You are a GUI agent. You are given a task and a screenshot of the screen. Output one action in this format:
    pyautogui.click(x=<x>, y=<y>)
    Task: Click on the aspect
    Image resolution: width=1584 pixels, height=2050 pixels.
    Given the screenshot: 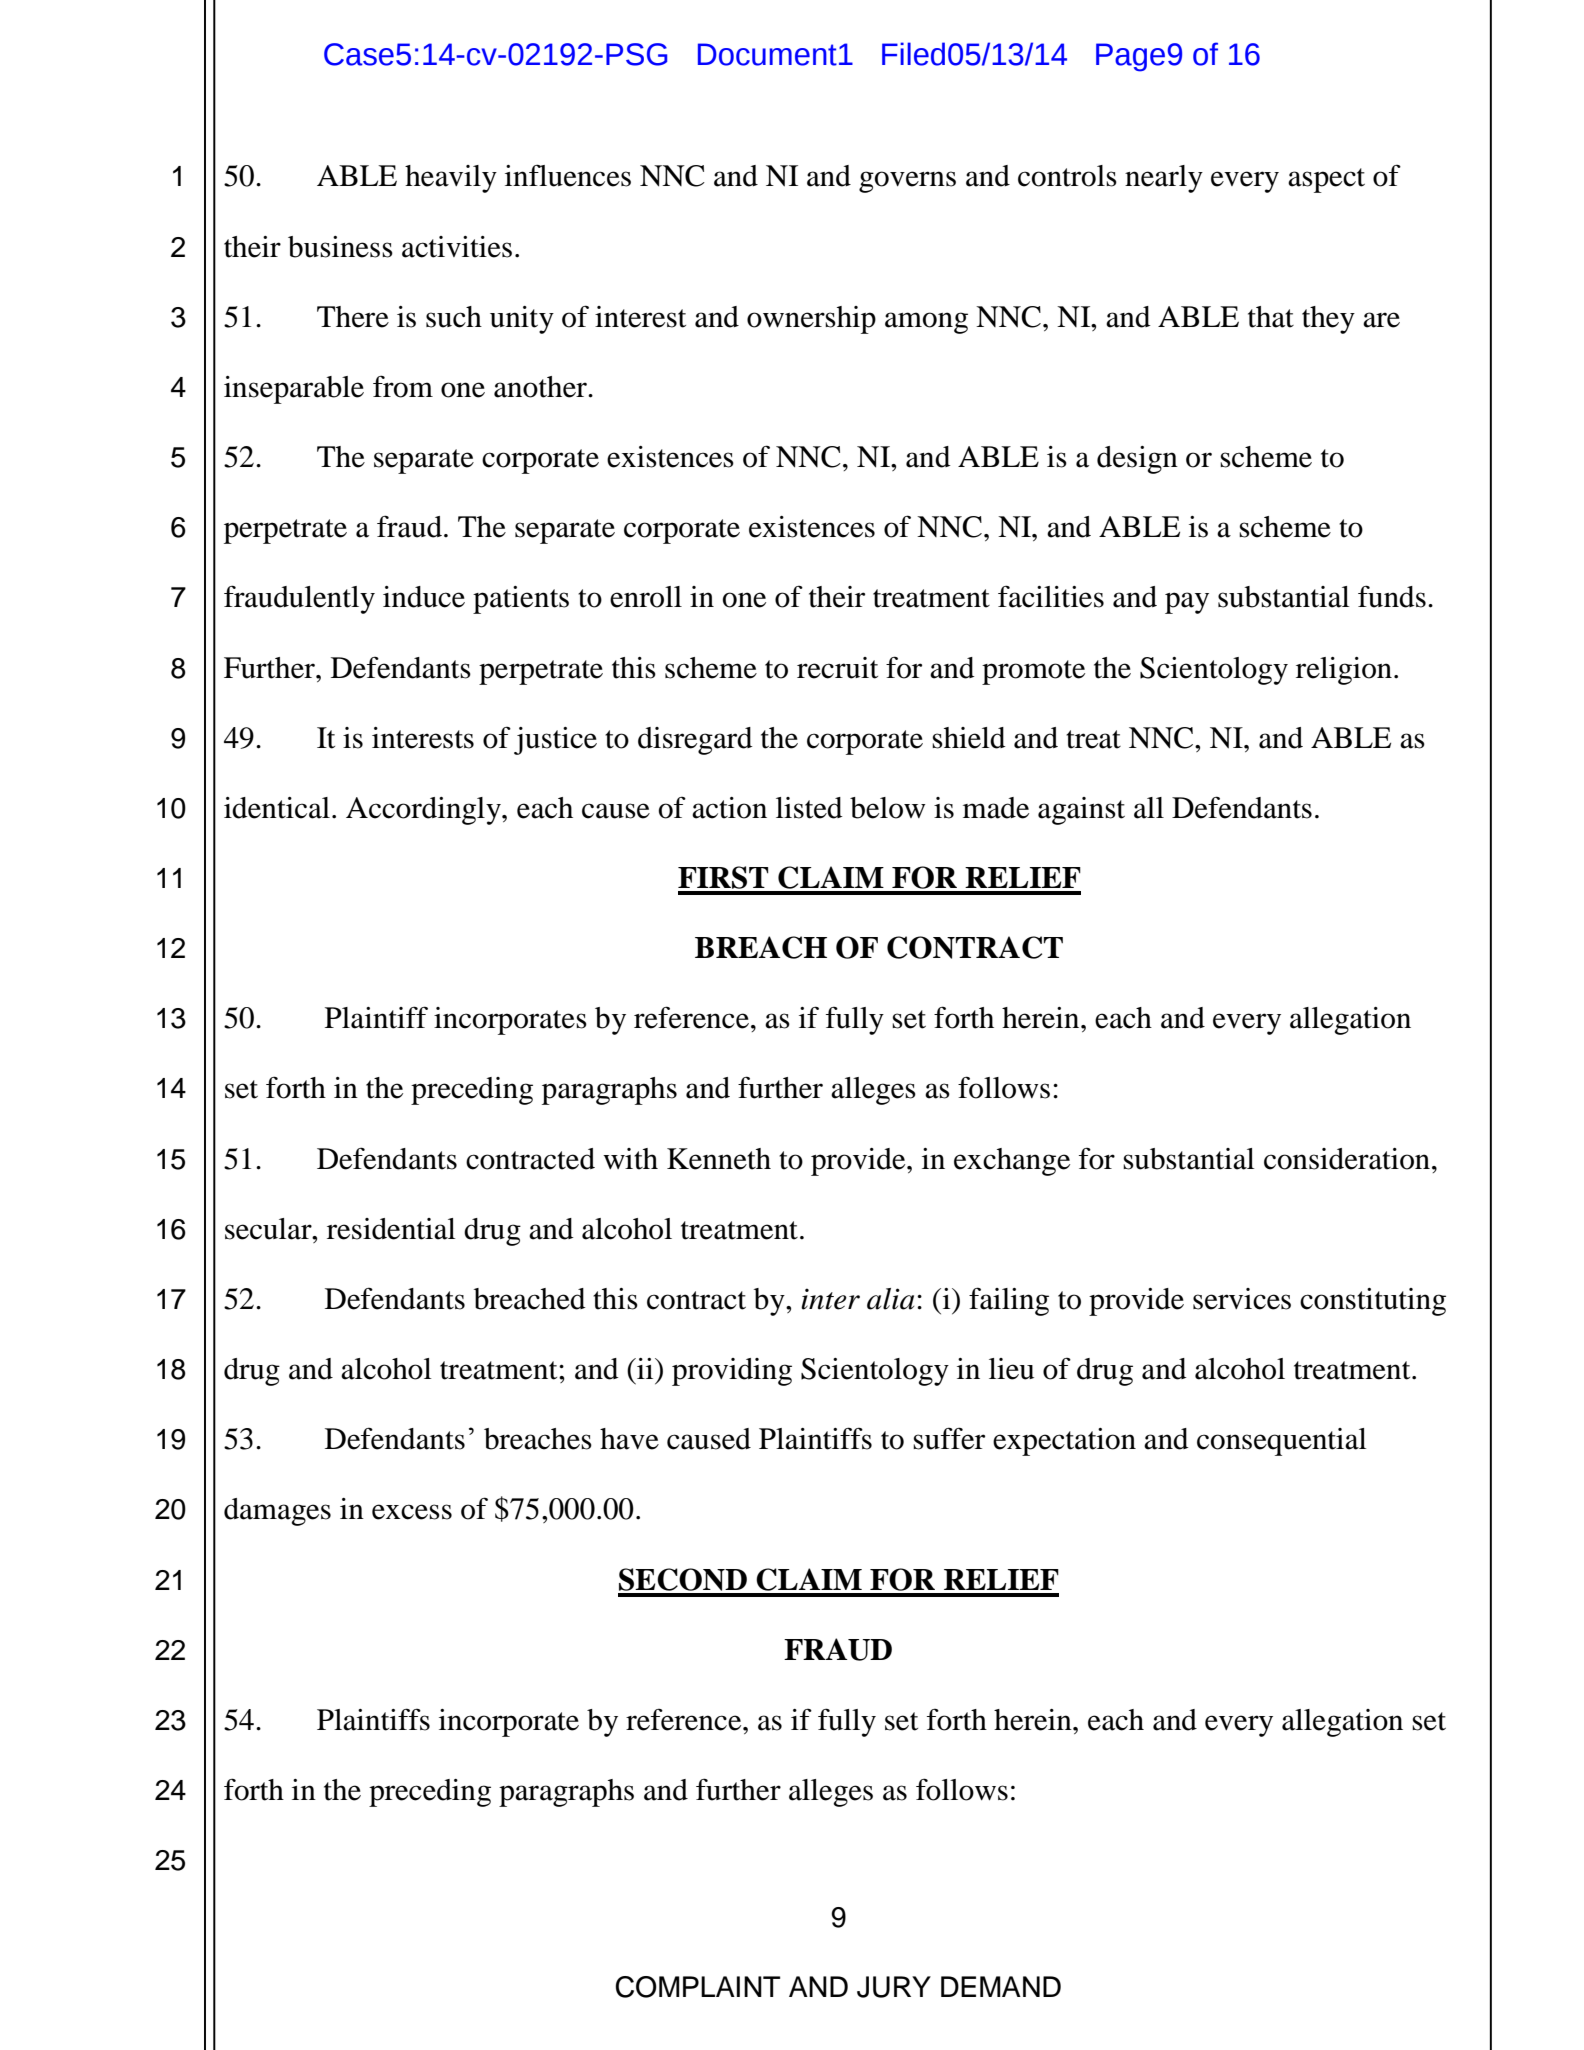 What is the action you would take?
    pyautogui.click(x=1326, y=180)
